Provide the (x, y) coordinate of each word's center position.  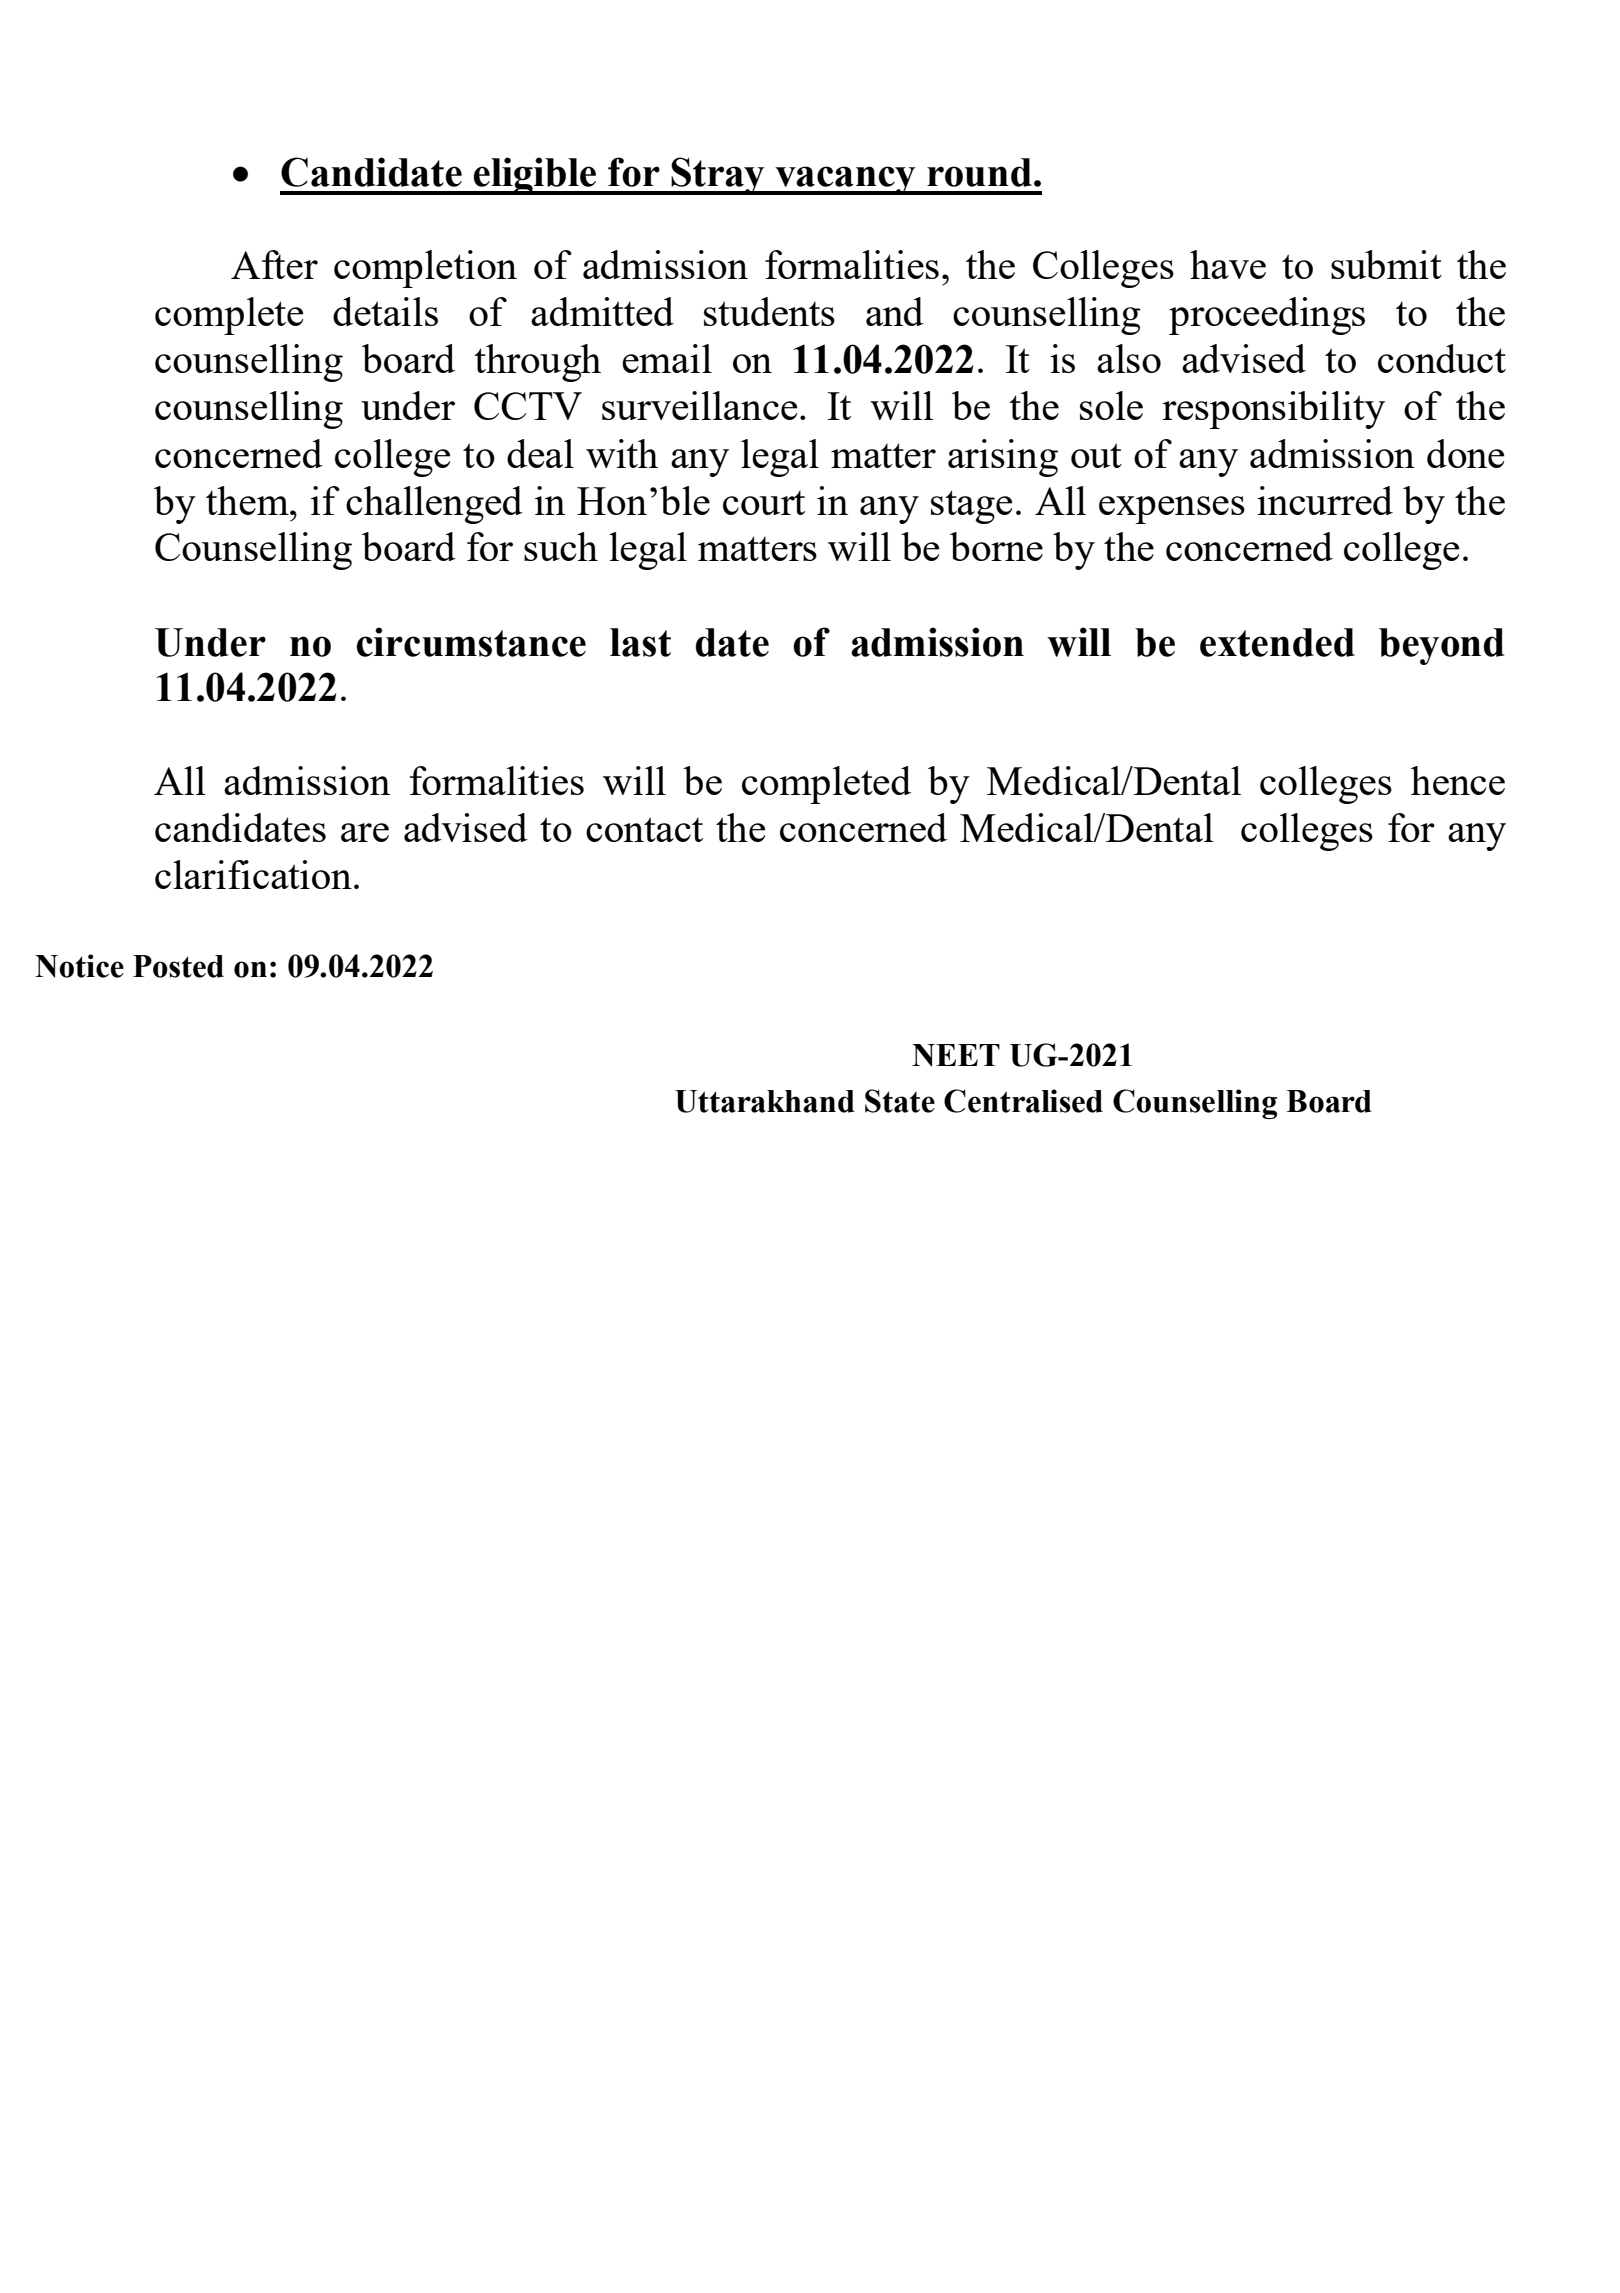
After (274, 264)
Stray (718, 176)
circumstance (471, 642)
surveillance (699, 405)
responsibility (1273, 410)
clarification (253, 874)
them (248, 500)
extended (1277, 642)
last (640, 642)
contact (644, 829)
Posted (178, 966)
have (1228, 264)
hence (1458, 780)
